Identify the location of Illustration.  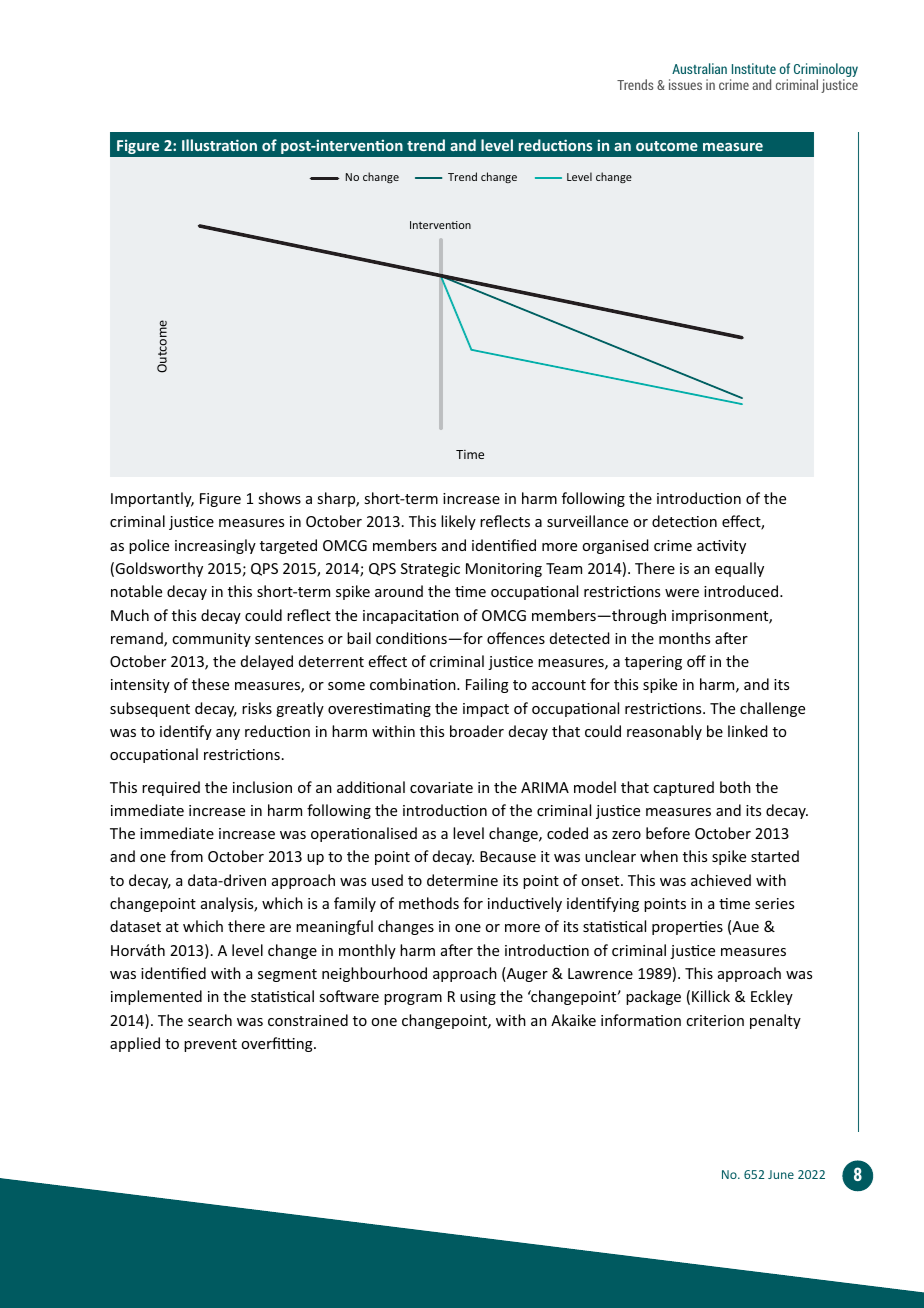
(219, 145).
